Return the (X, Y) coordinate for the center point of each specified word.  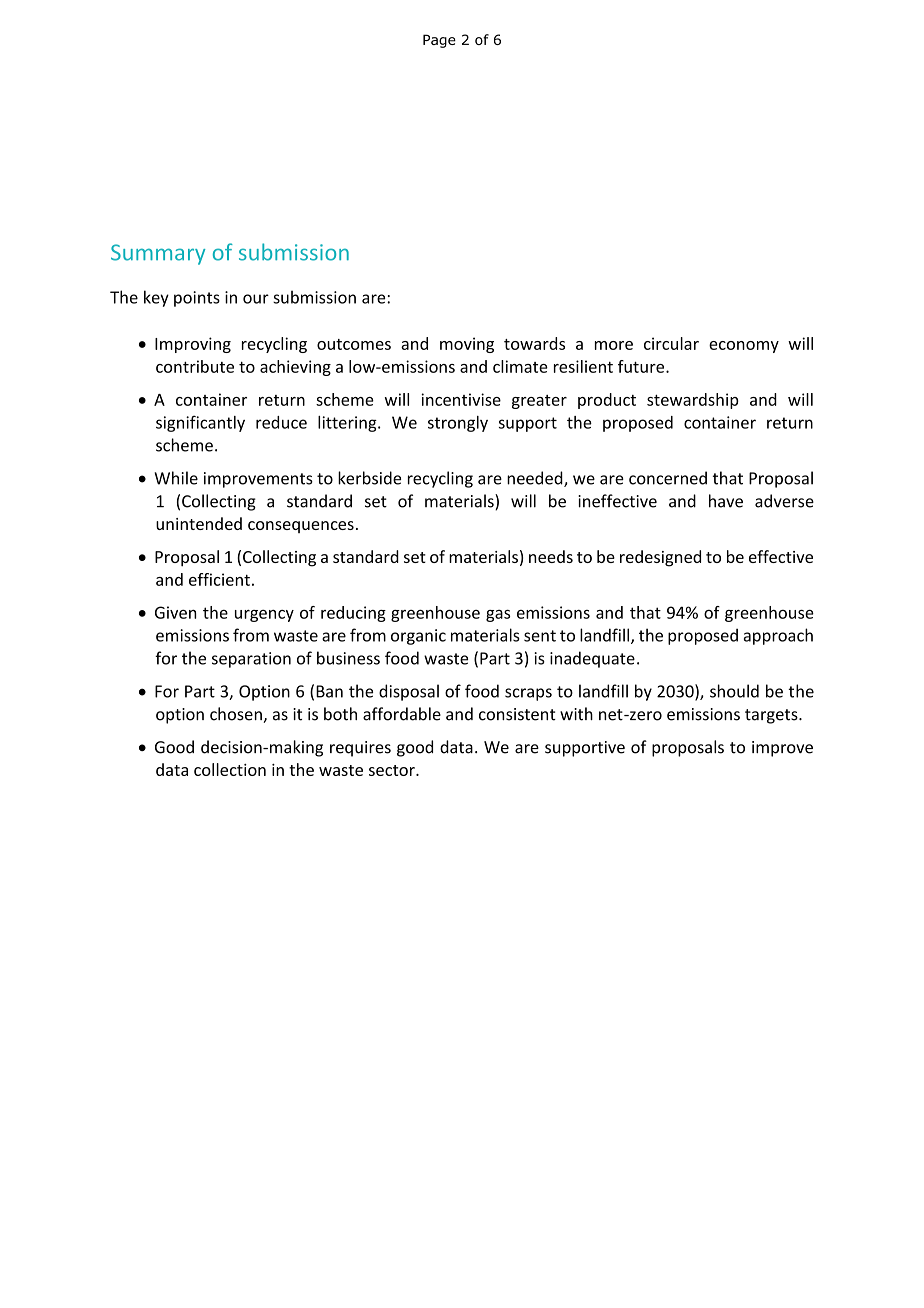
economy (744, 347)
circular (671, 343)
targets (772, 716)
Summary (158, 254)
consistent (517, 714)
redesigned (660, 558)
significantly (200, 423)
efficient (219, 579)
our (256, 299)
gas (498, 616)
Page (439, 41)
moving (467, 345)
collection (230, 769)
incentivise (461, 399)
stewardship (693, 401)
